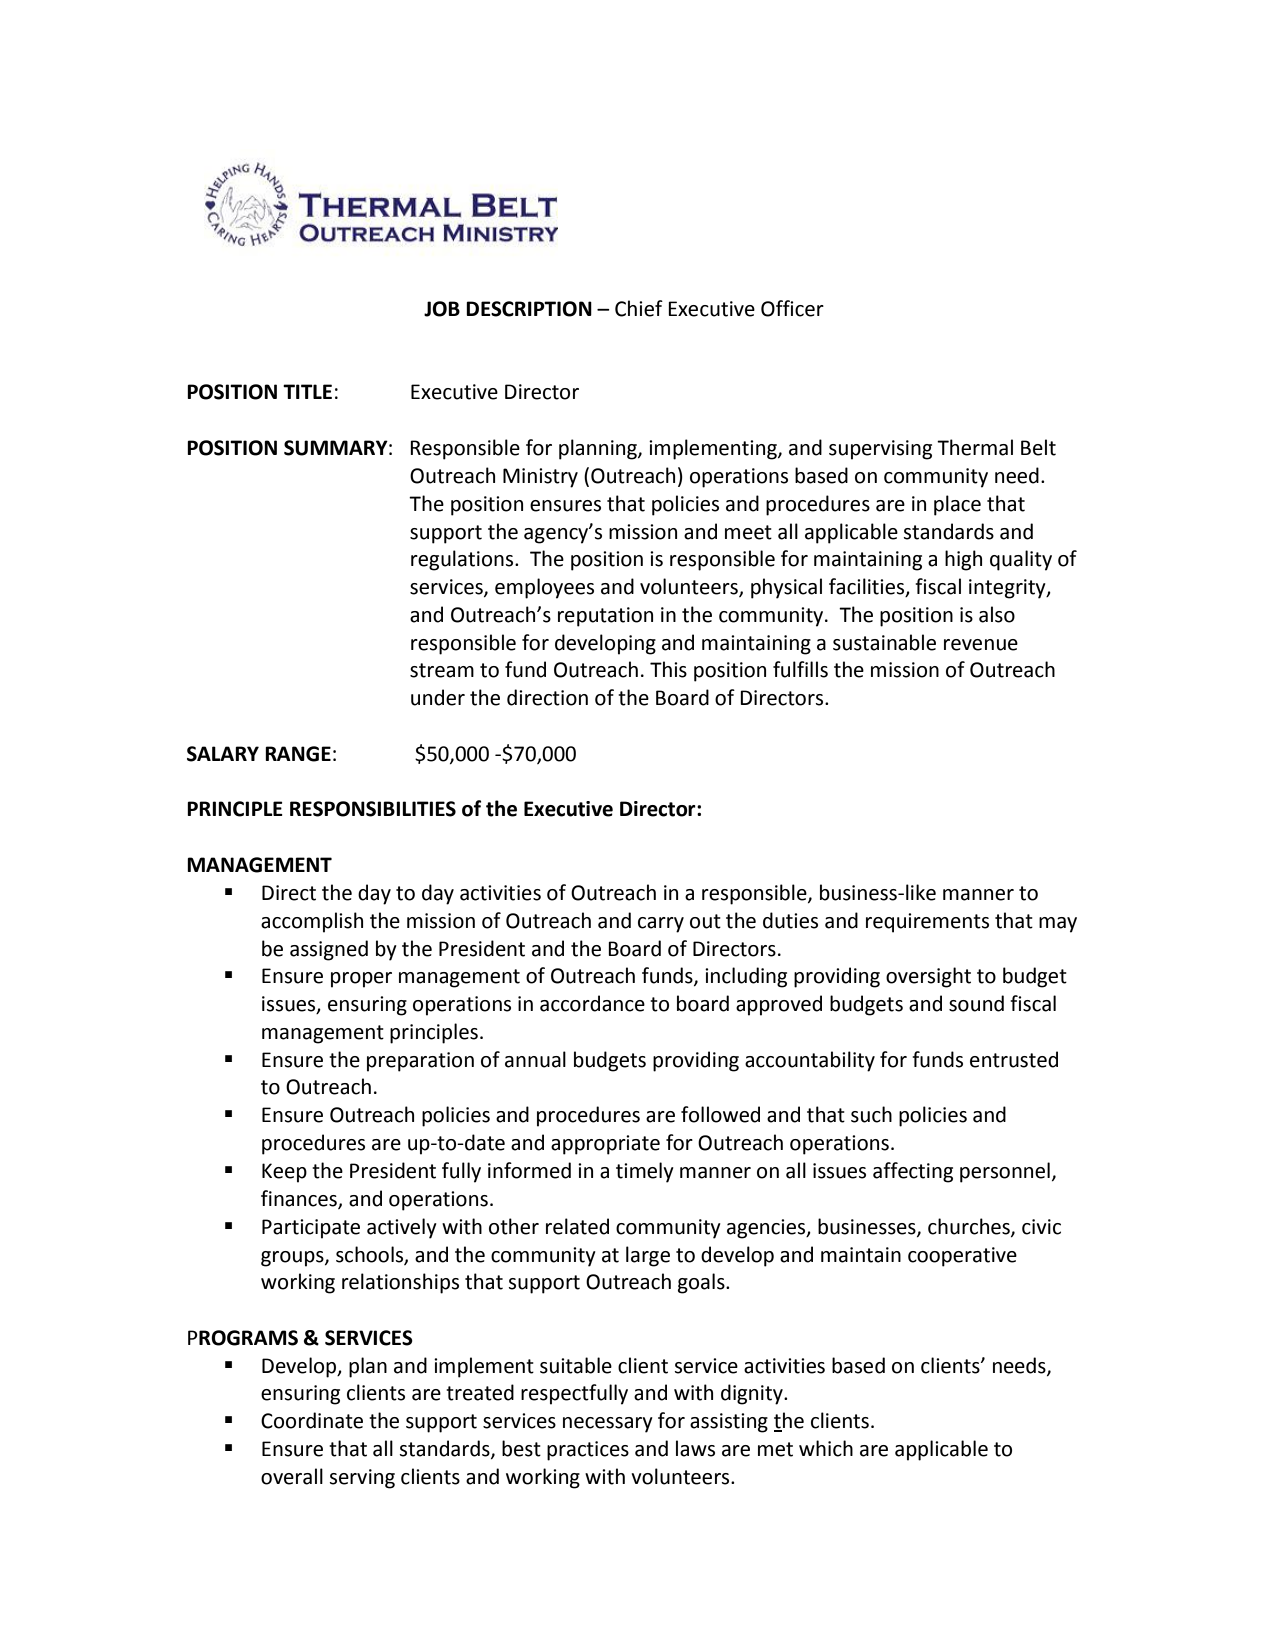 Image resolution: width=1267 pixels, height=1640 pixels. What do you see at coordinates (826, 1448) in the document?
I see `which` at bounding box center [826, 1448].
